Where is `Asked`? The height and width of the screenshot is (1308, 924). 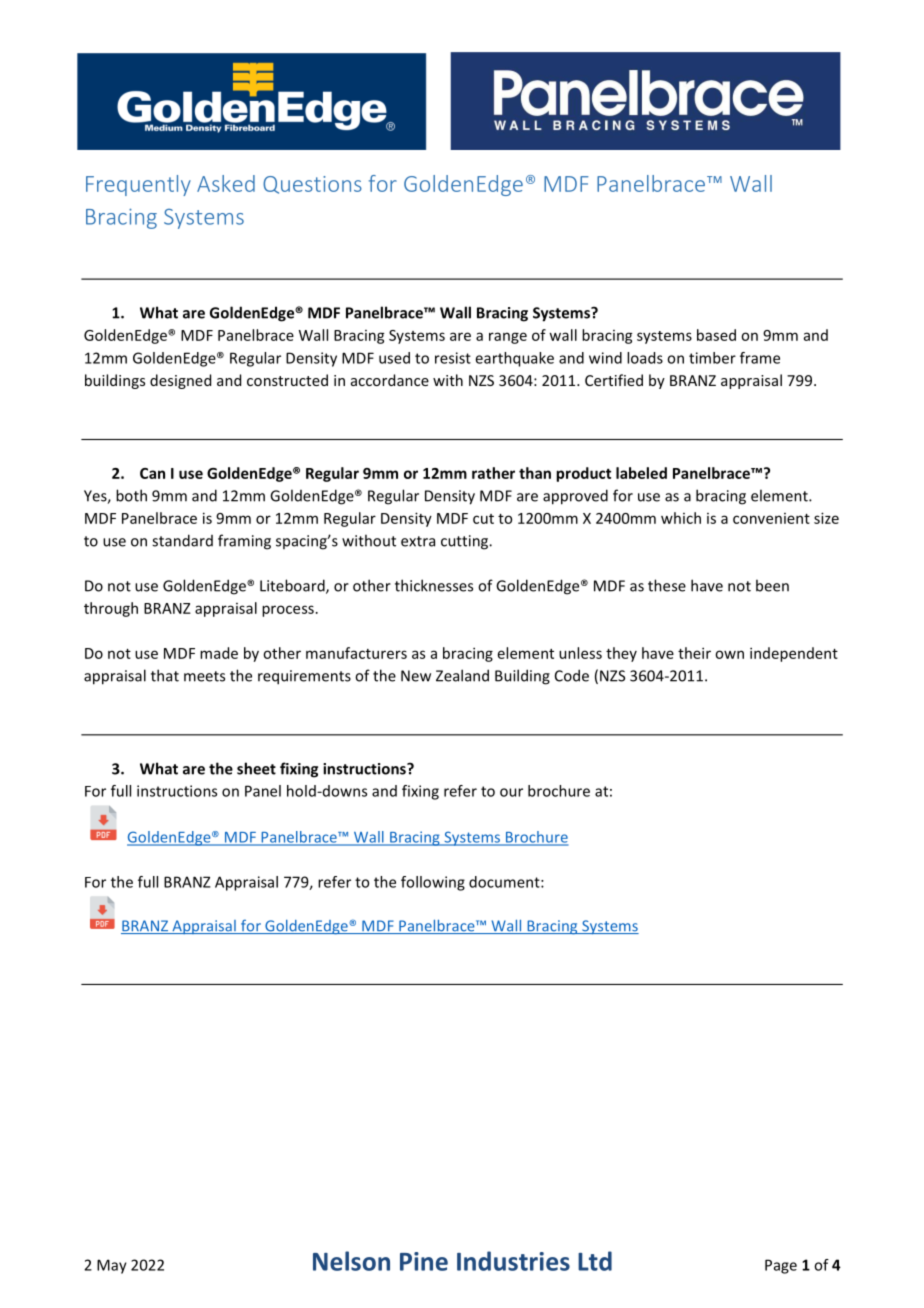
Asked is located at coordinates (226, 183).
